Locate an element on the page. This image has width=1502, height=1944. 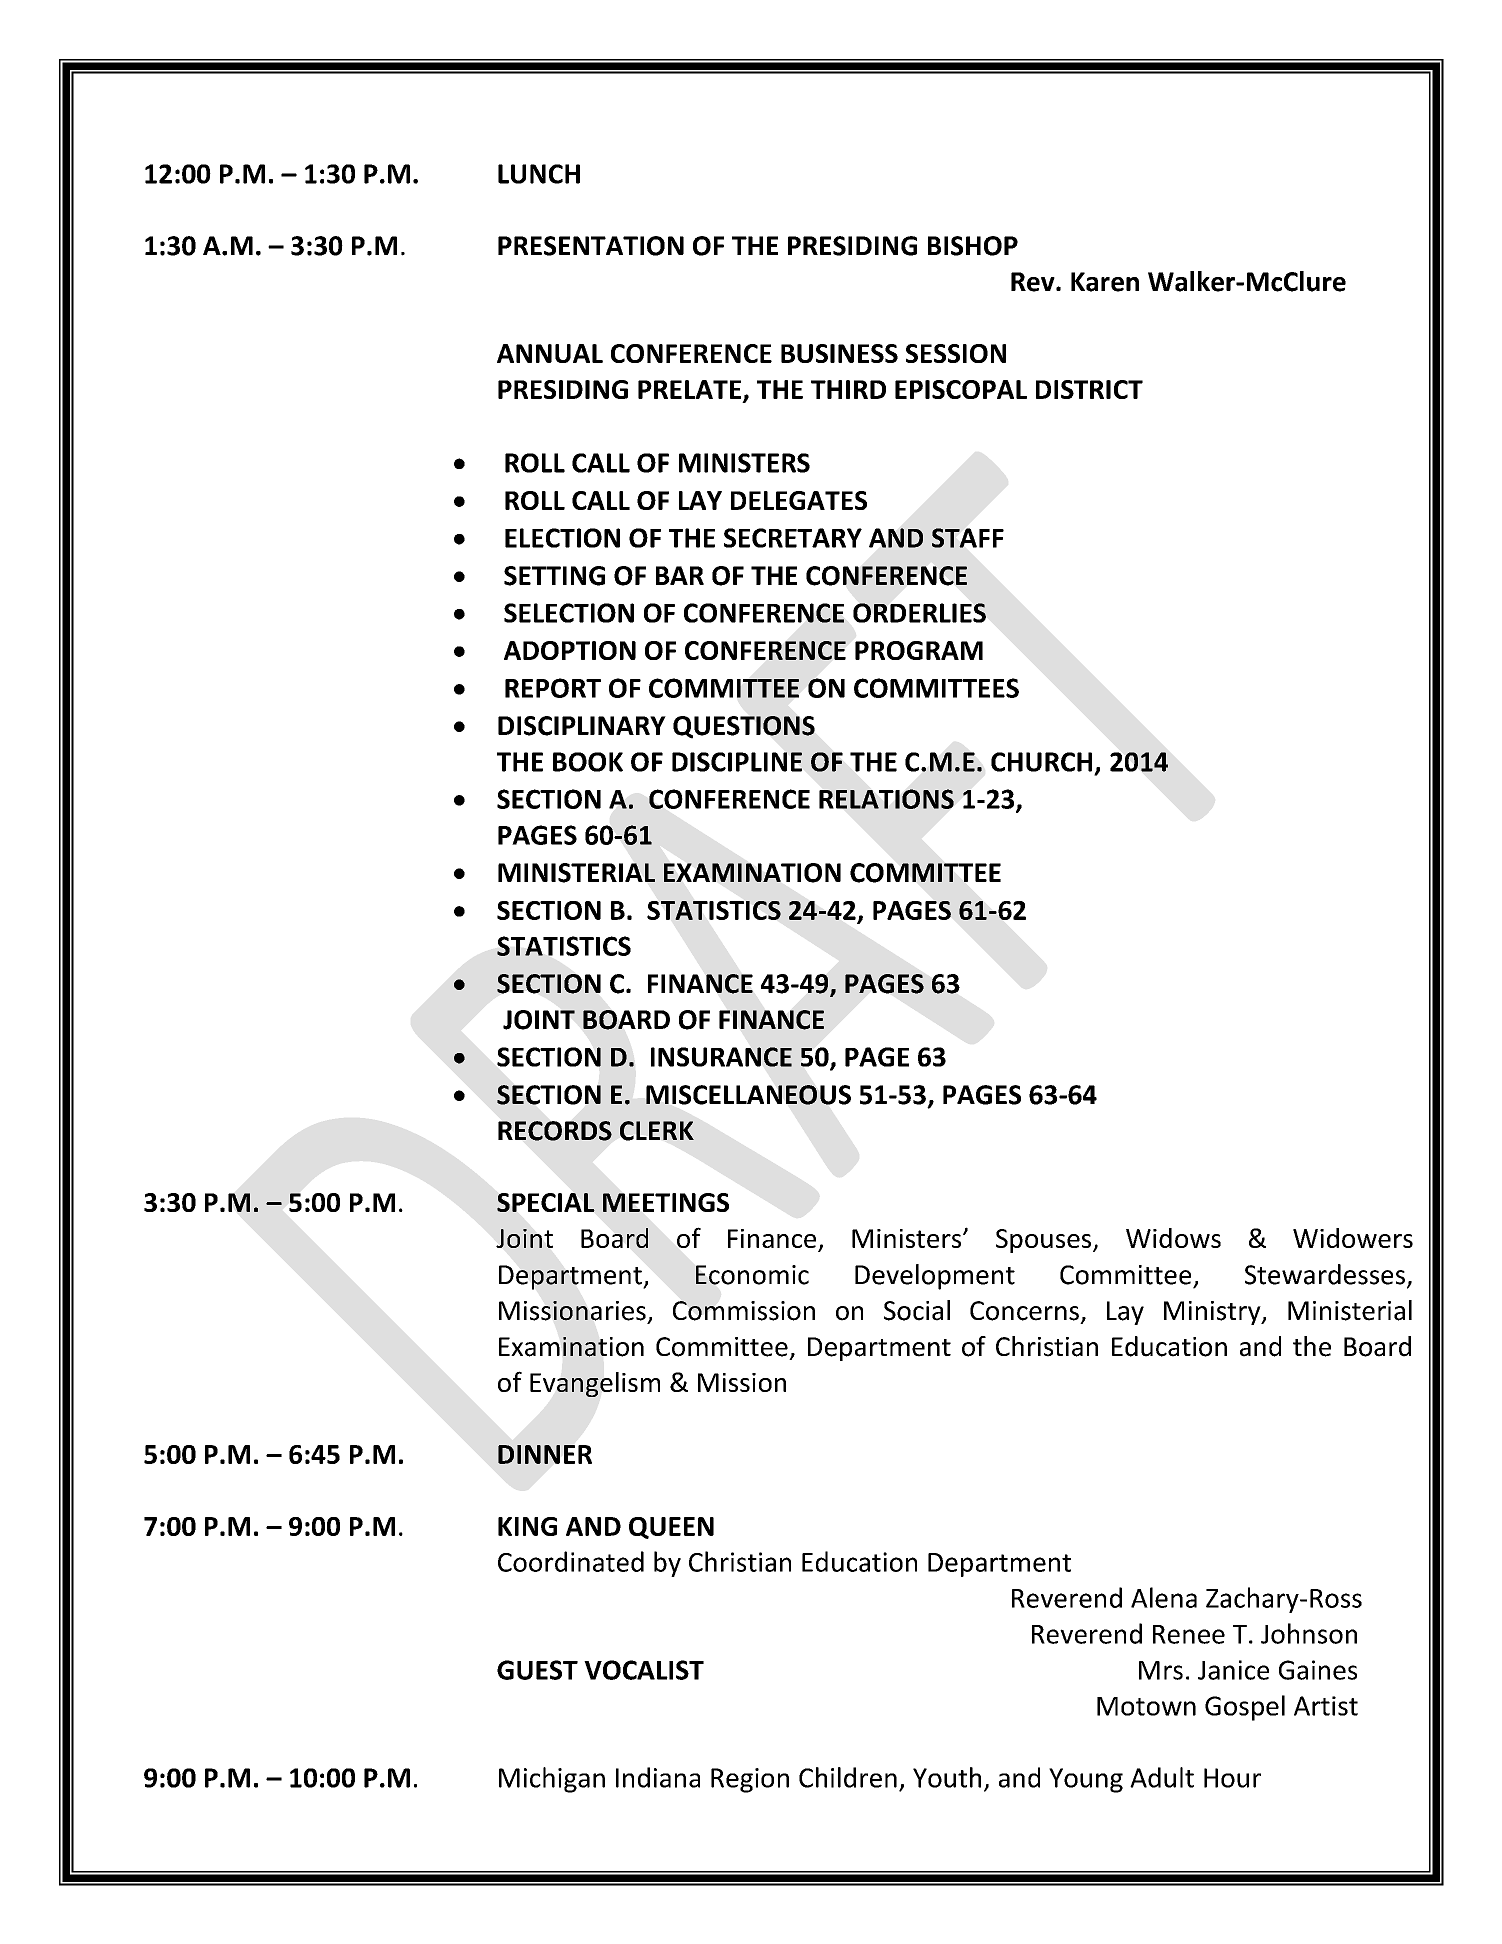
PRESENTATION is located at coordinates (591, 246).
